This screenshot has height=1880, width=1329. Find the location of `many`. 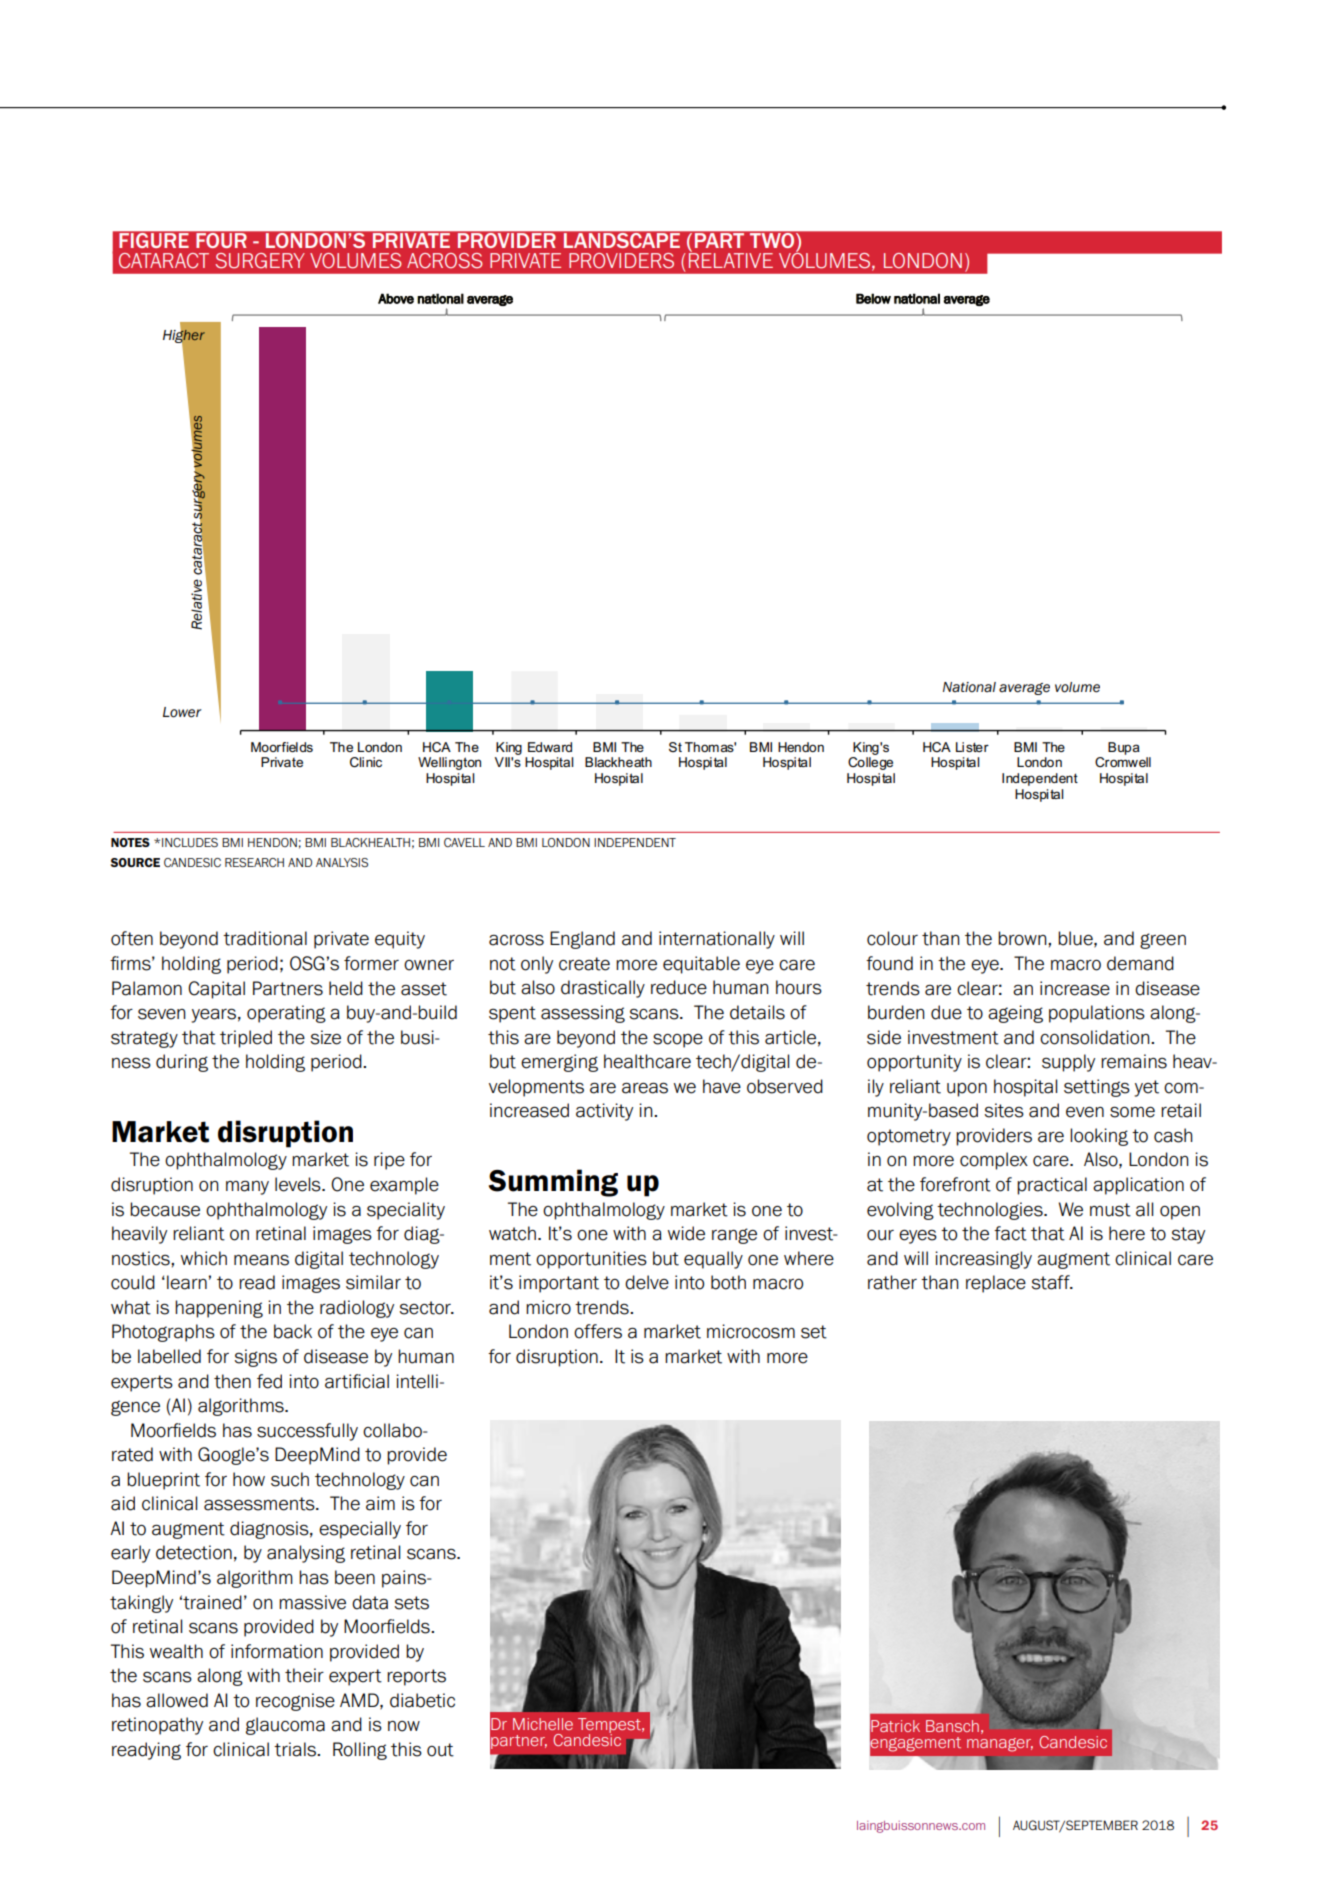

many is located at coordinates (247, 1188).
